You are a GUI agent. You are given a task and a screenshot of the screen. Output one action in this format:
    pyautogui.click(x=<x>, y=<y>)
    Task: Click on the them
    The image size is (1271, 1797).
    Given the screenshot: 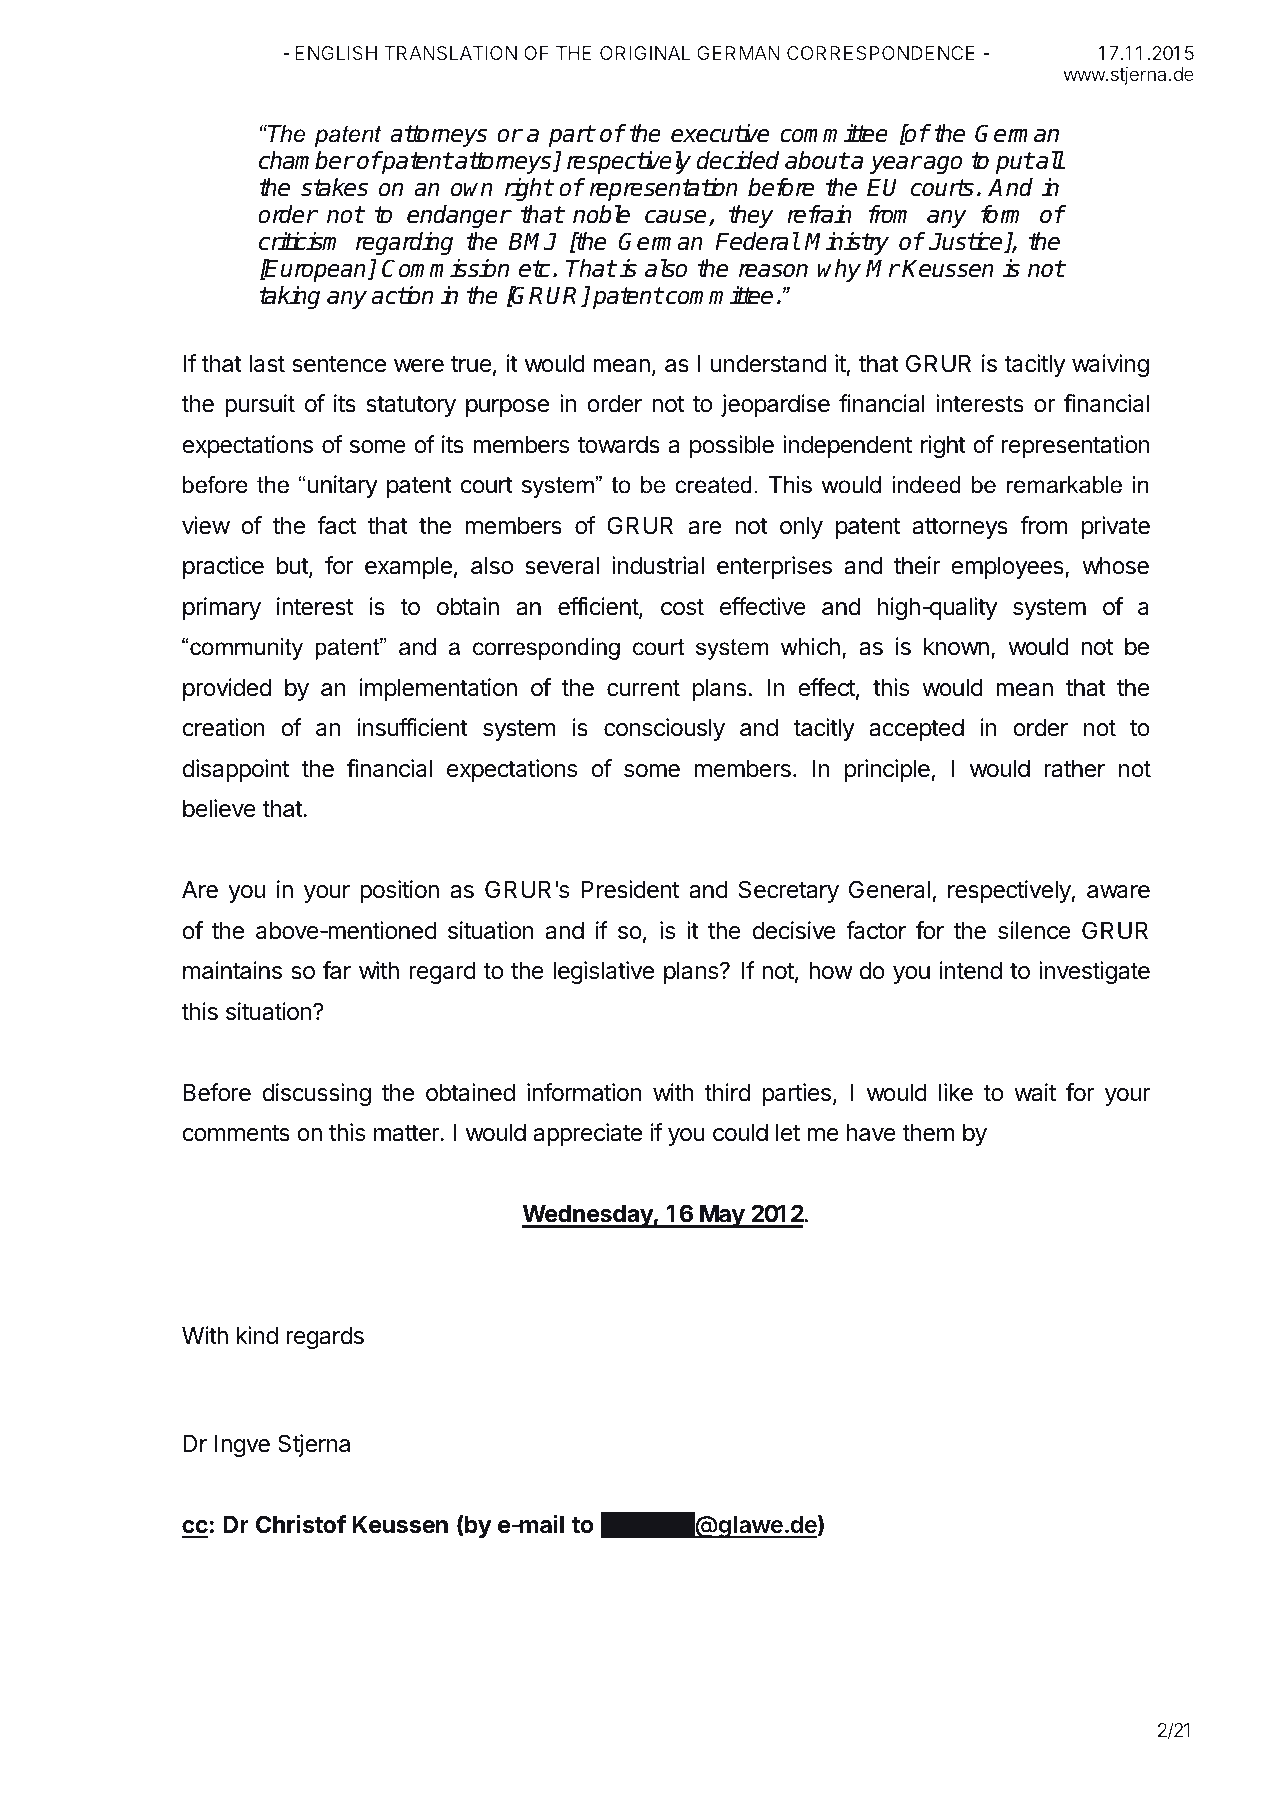 What is the action you would take?
    pyautogui.click(x=928, y=1133)
